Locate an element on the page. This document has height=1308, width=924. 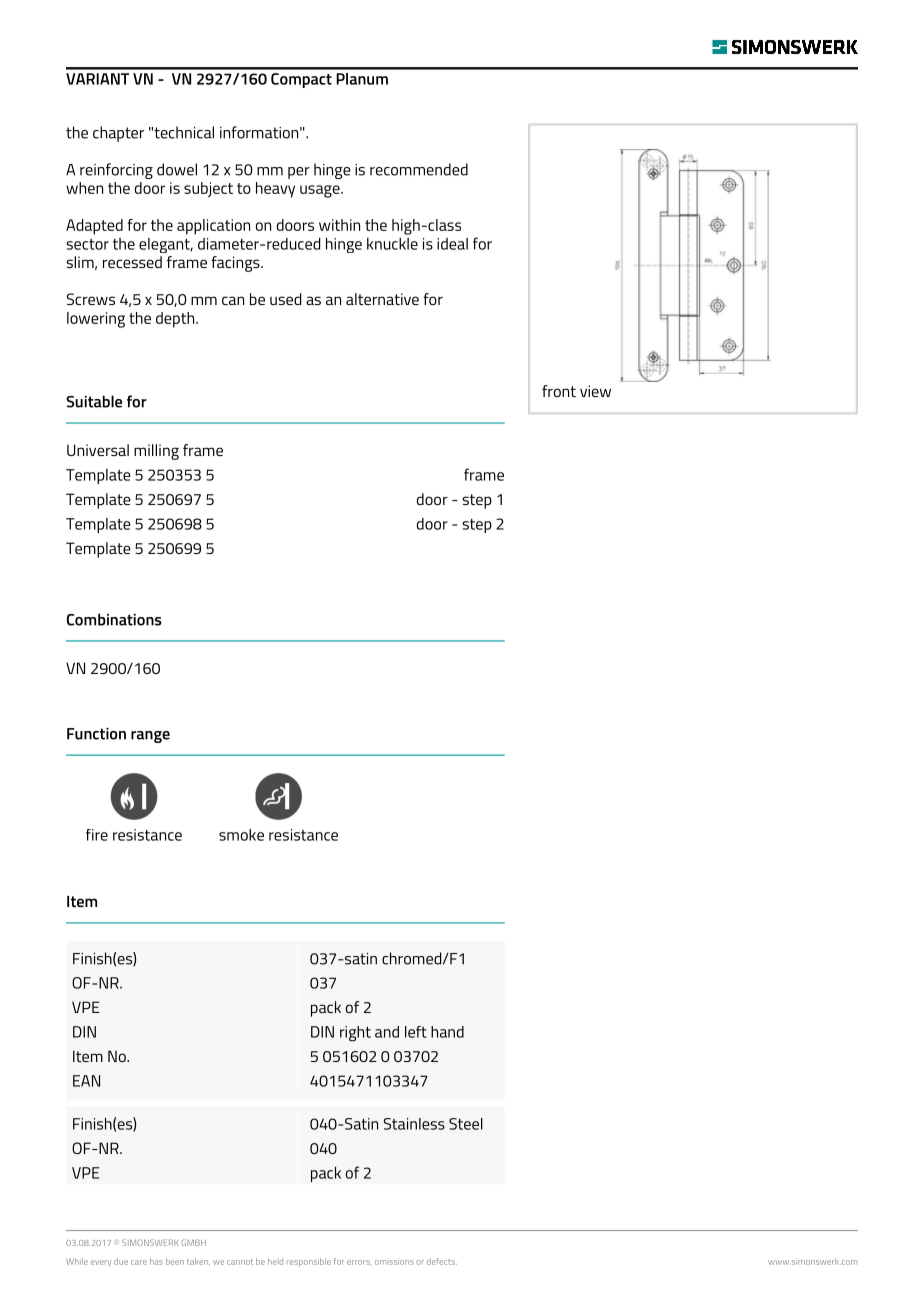
smoke is located at coordinates (241, 835).
